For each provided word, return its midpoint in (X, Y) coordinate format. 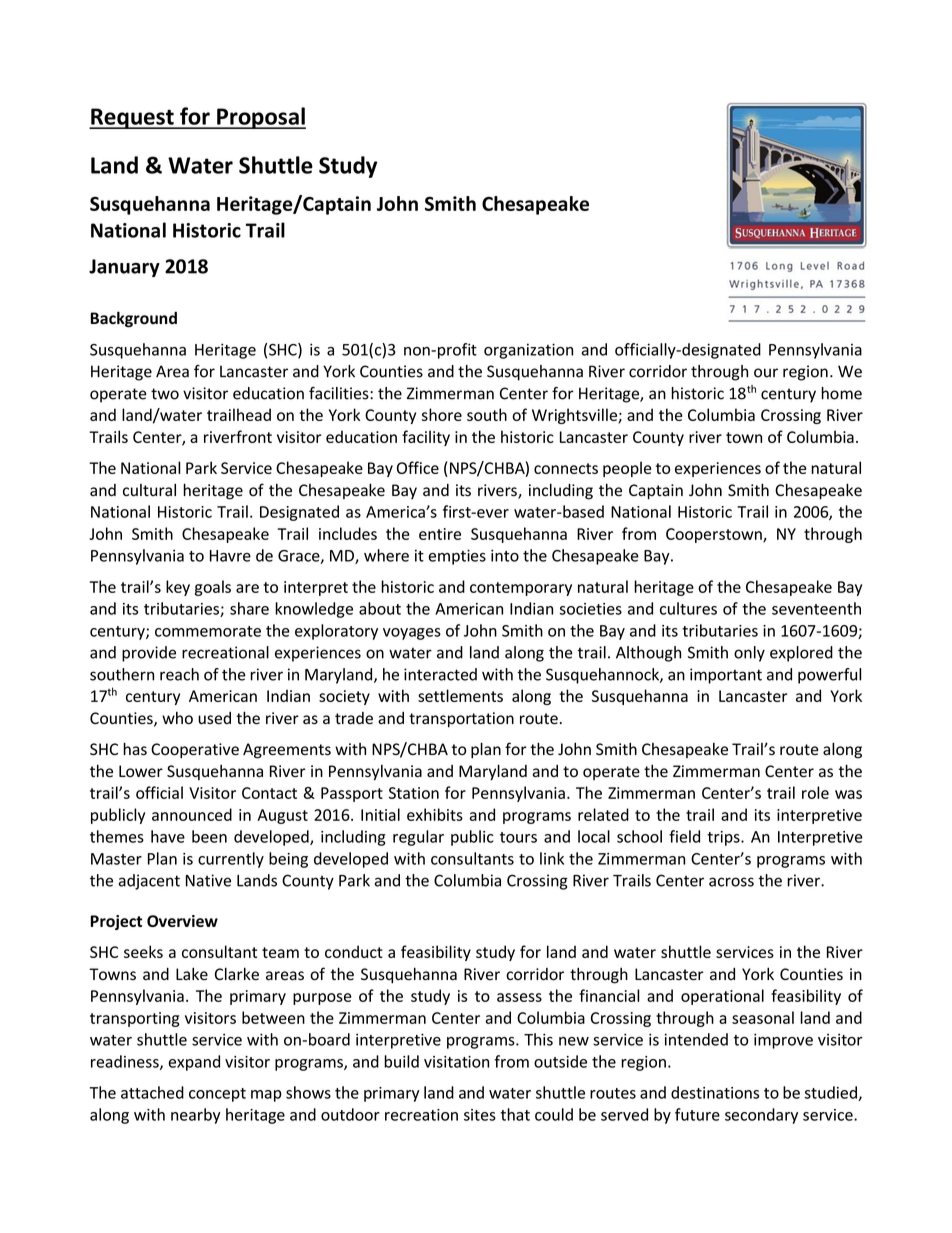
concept (217, 1095)
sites (480, 1115)
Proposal (260, 118)
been (209, 836)
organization (528, 351)
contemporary (521, 589)
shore (442, 414)
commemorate (208, 631)
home (841, 393)
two (165, 394)
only (749, 654)
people (627, 469)
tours (518, 837)
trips (724, 838)
